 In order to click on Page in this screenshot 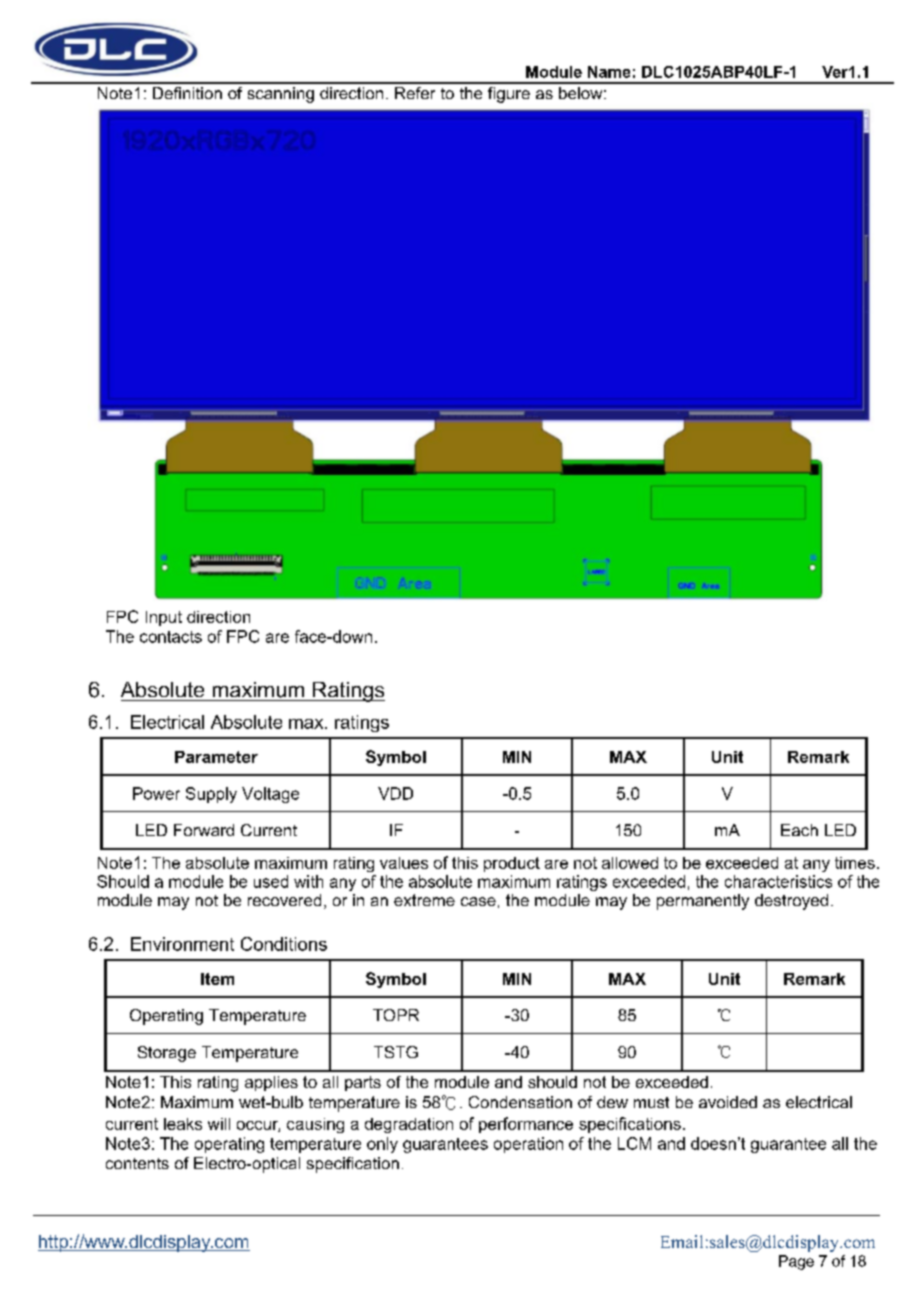, I will do `click(796, 1262)`.
